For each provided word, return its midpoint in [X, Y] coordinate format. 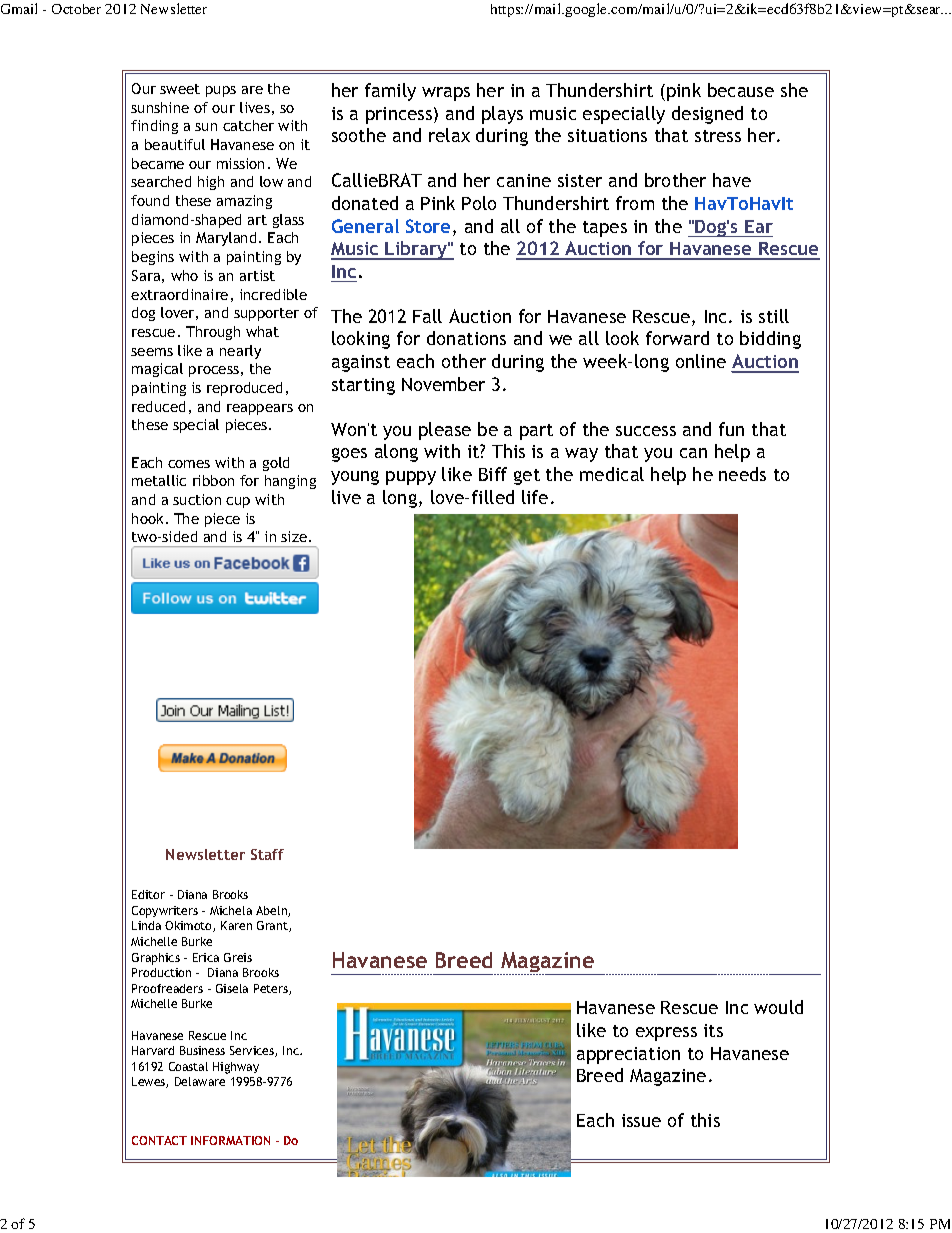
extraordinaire [179, 294]
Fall [427, 316]
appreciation [628, 1055]
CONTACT [159, 1140]
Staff [267, 854]
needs [742, 474]
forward [677, 338]
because [741, 90]
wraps [446, 94]
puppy [411, 478]
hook [149, 518]
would [778, 1007]
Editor [148, 894]
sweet [180, 89]
